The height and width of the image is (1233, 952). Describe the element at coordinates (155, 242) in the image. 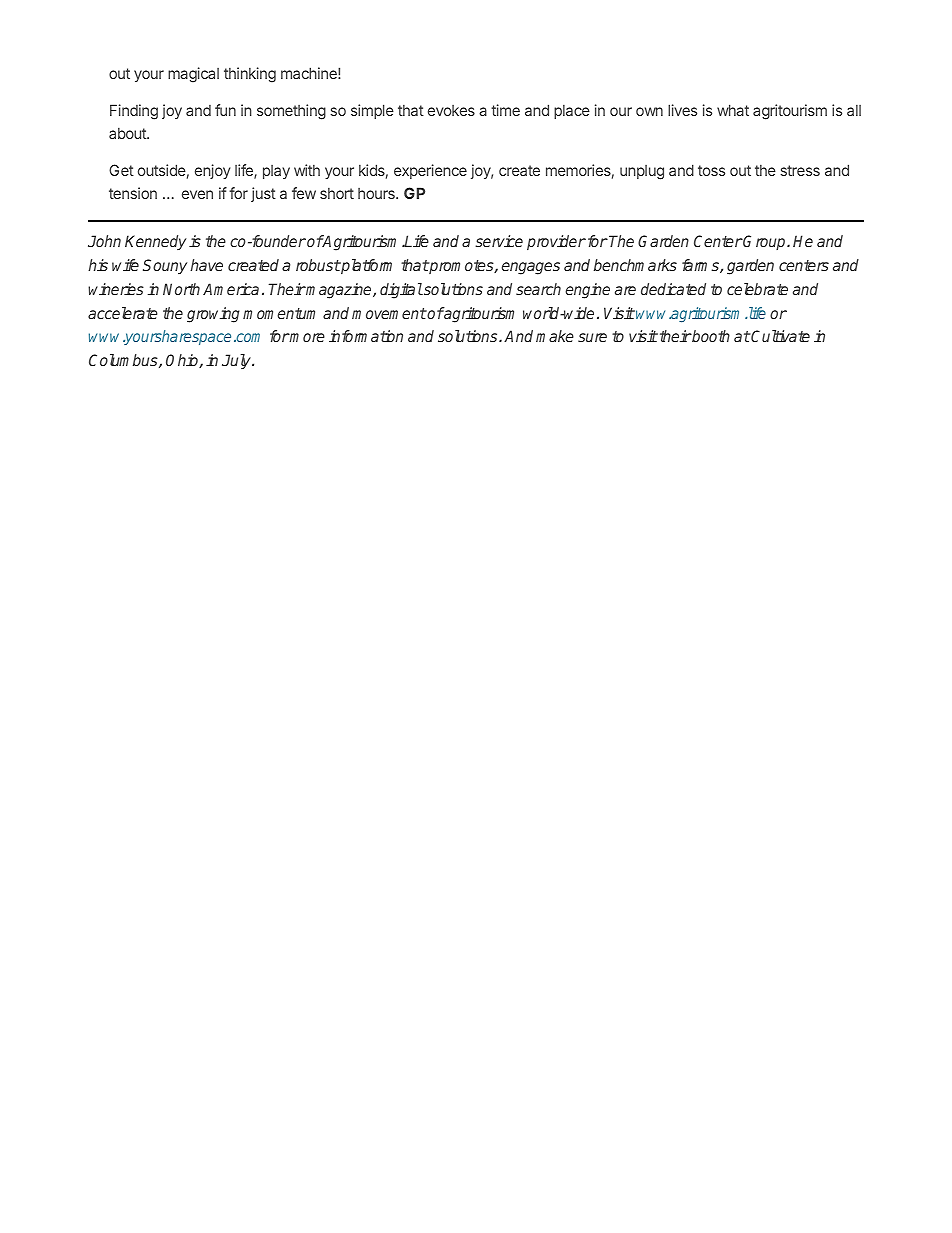

I see `Kennedy` at that location.
